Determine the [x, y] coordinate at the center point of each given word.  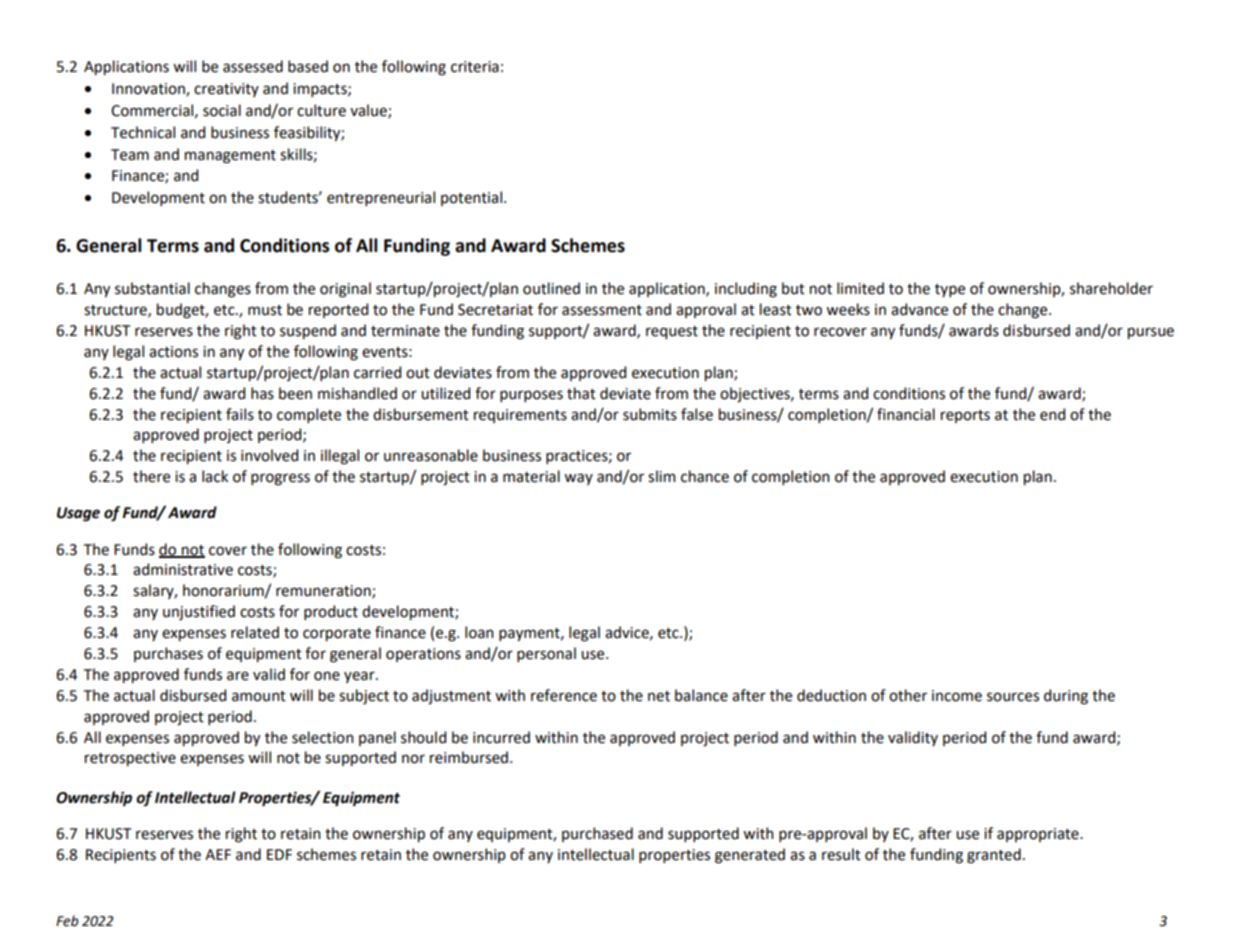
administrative [183, 569]
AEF [218, 854]
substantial [152, 288]
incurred [501, 737]
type [950, 290]
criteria [475, 67]
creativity [226, 90]
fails [240, 414]
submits [650, 414]
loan [479, 632]
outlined [551, 288]
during [1066, 697]
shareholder [1111, 288]
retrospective [130, 759]
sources [1013, 697]
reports [965, 416]
